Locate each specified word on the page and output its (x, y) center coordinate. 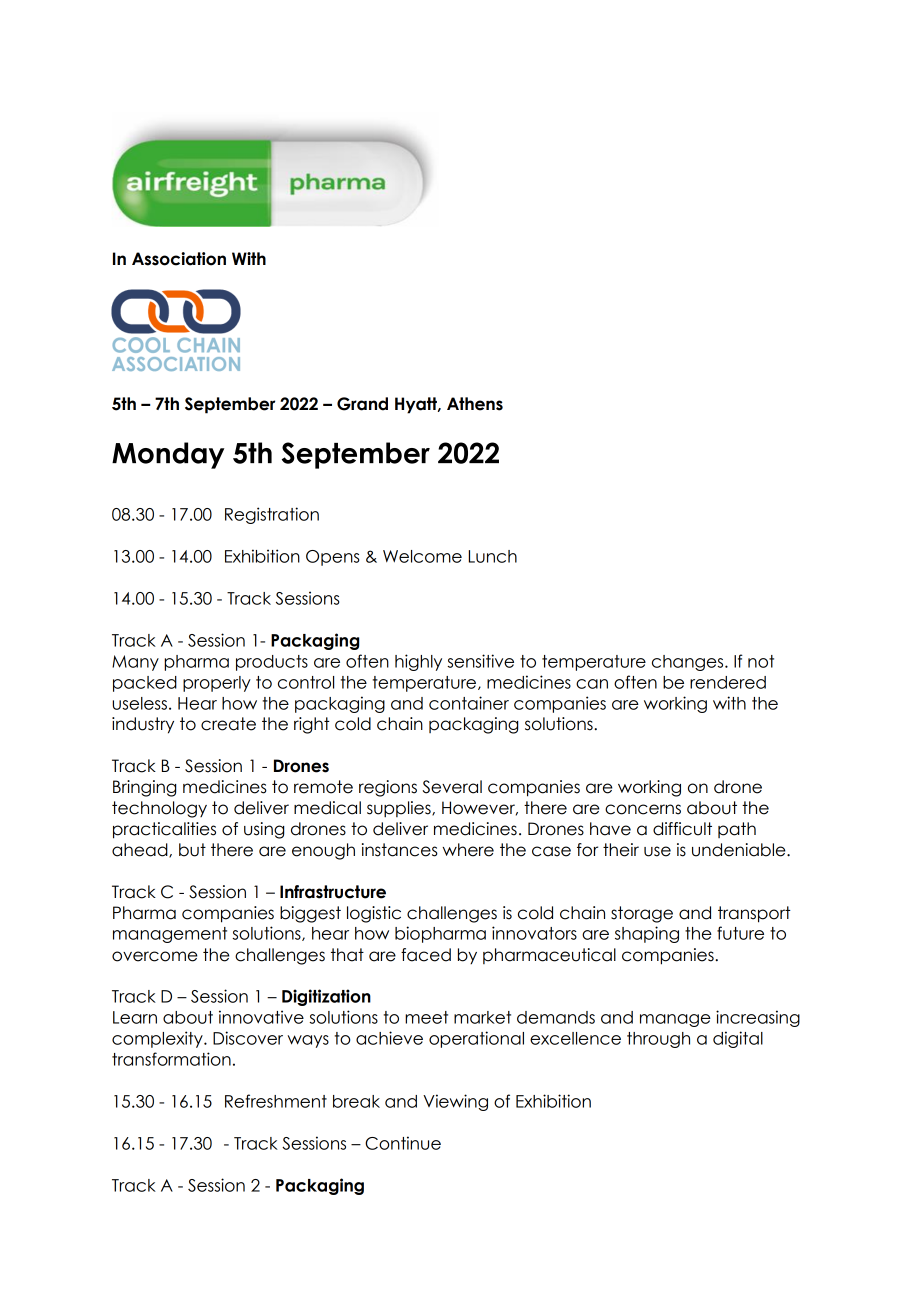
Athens (475, 404)
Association (179, 259)
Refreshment (276, 1101)
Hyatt (417, 405)
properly (217, 684)
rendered (728, 682)
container (469, 703)
